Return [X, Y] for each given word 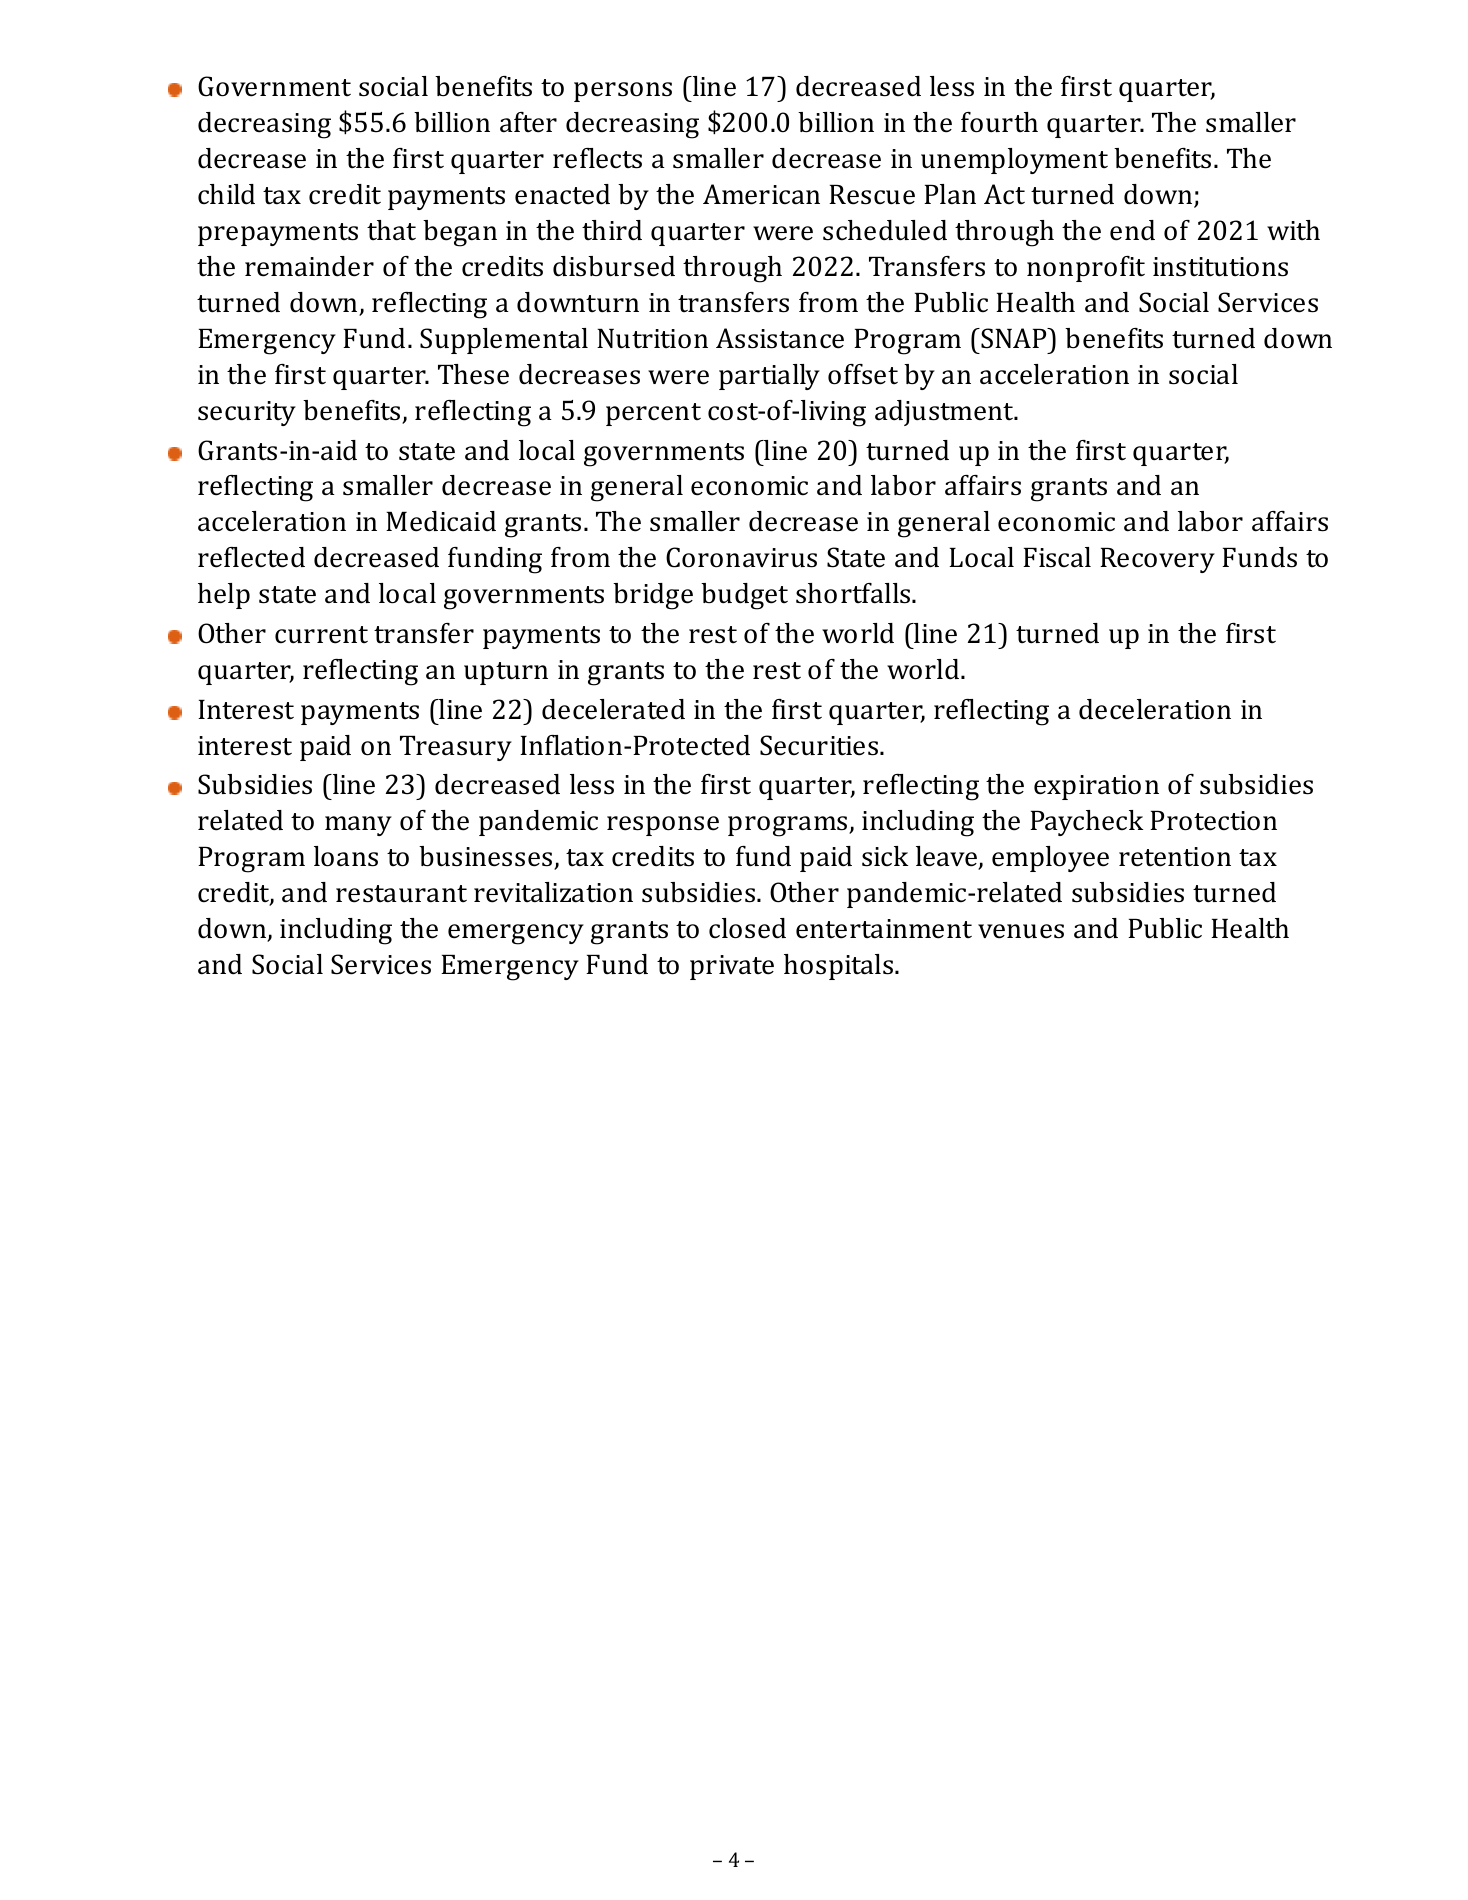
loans [346, 856]
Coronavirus [741, 557]
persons [623, 92]
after [528, 122]
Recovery [1157, 560]
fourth [999, 122]
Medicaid [441, 521]
